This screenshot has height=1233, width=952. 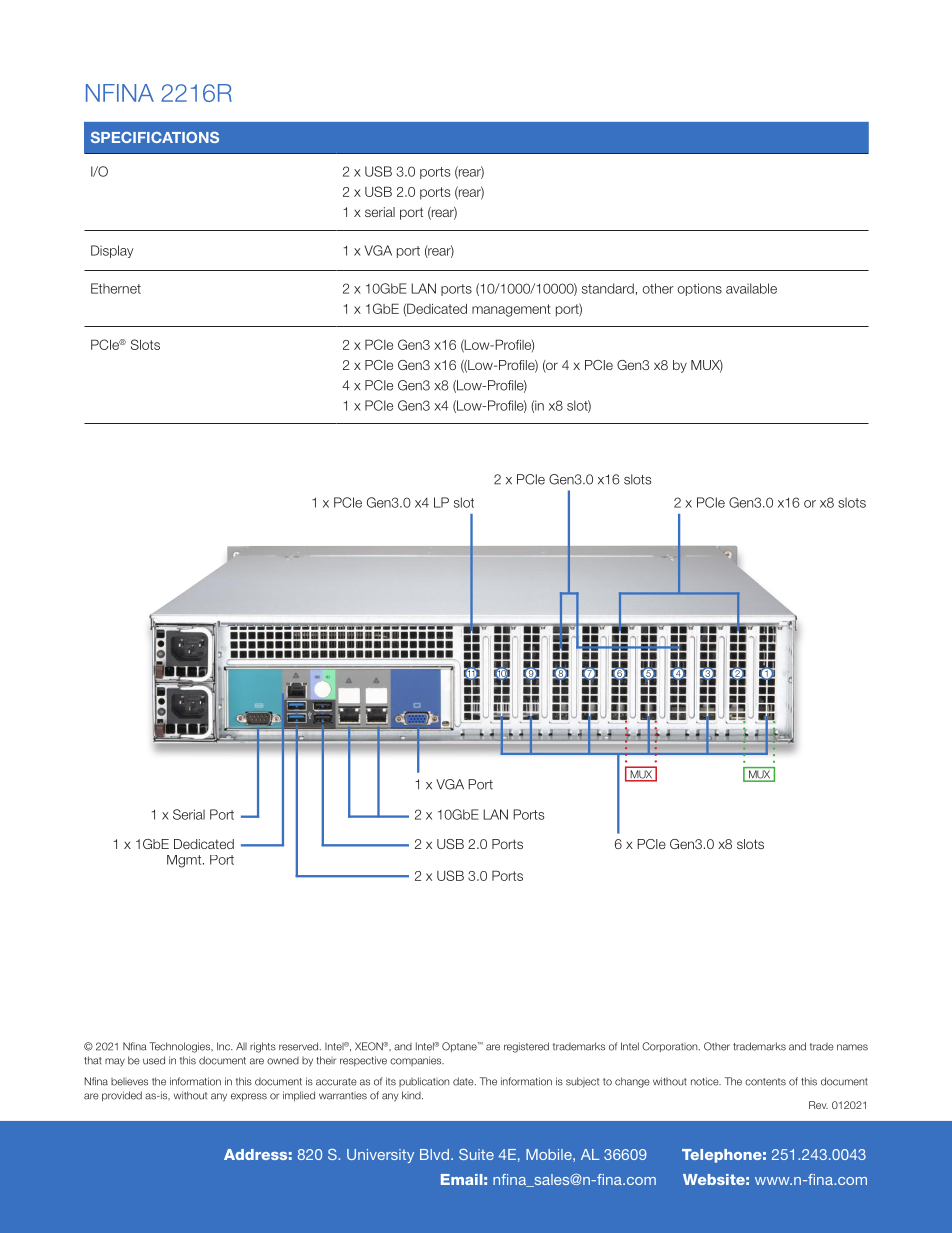 I want to click on management, so click(x=511, y=310).
